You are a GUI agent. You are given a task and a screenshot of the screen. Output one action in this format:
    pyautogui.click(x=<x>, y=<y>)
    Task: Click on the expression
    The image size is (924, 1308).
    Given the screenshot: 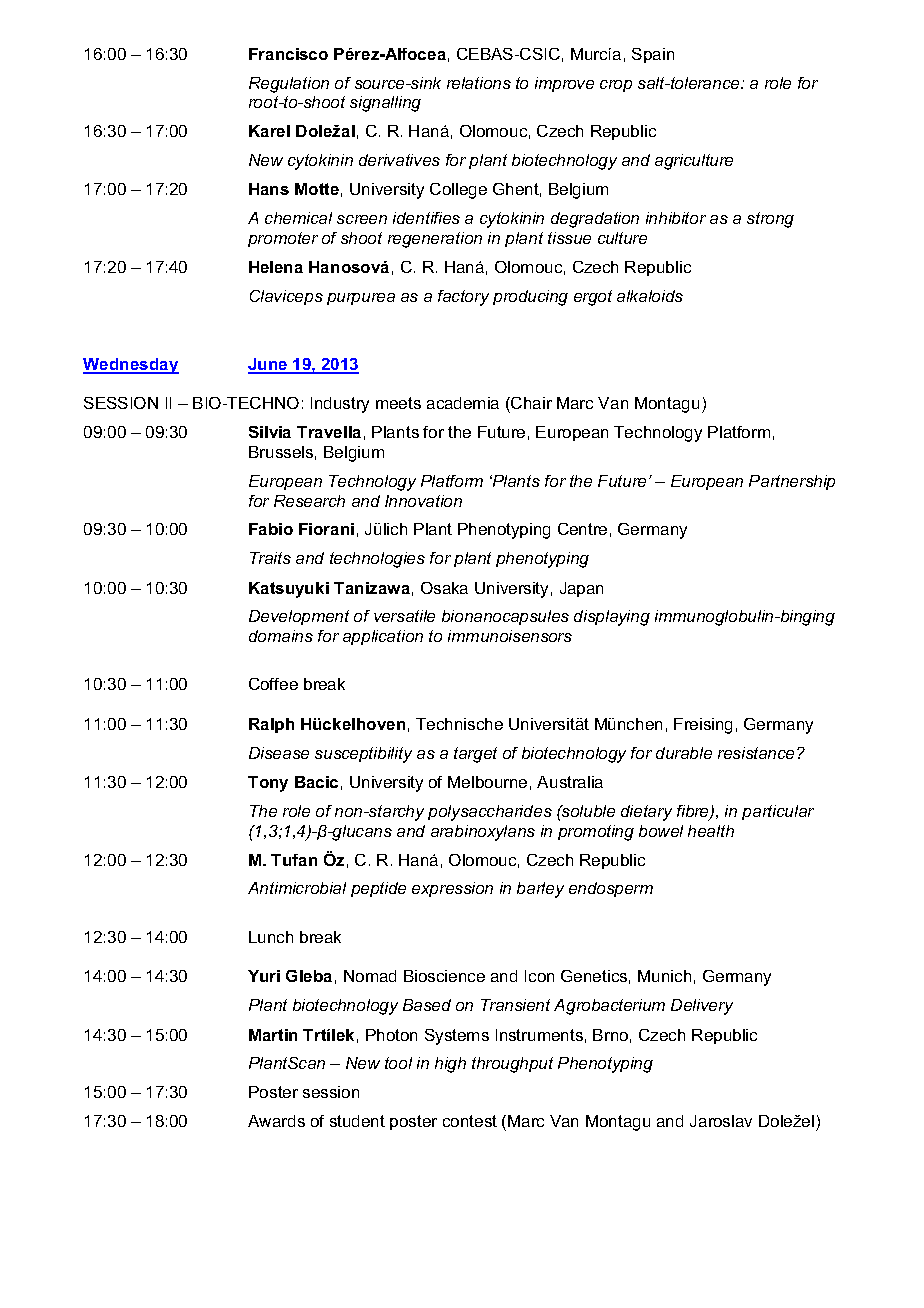 What is the action you would take?
    pyautogui.click(x=452, y=889)
